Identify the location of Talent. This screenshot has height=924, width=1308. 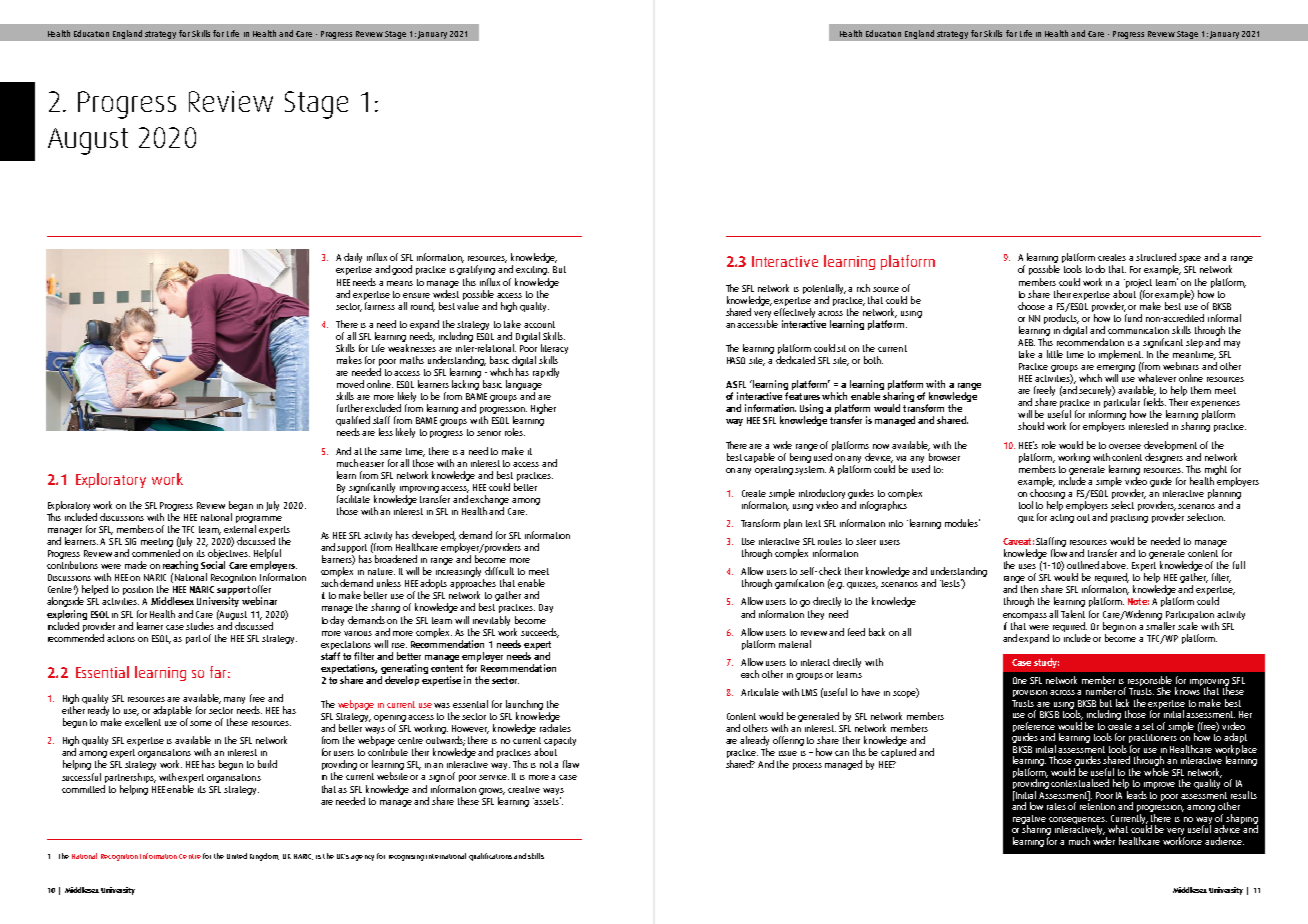
(1073, 614).
